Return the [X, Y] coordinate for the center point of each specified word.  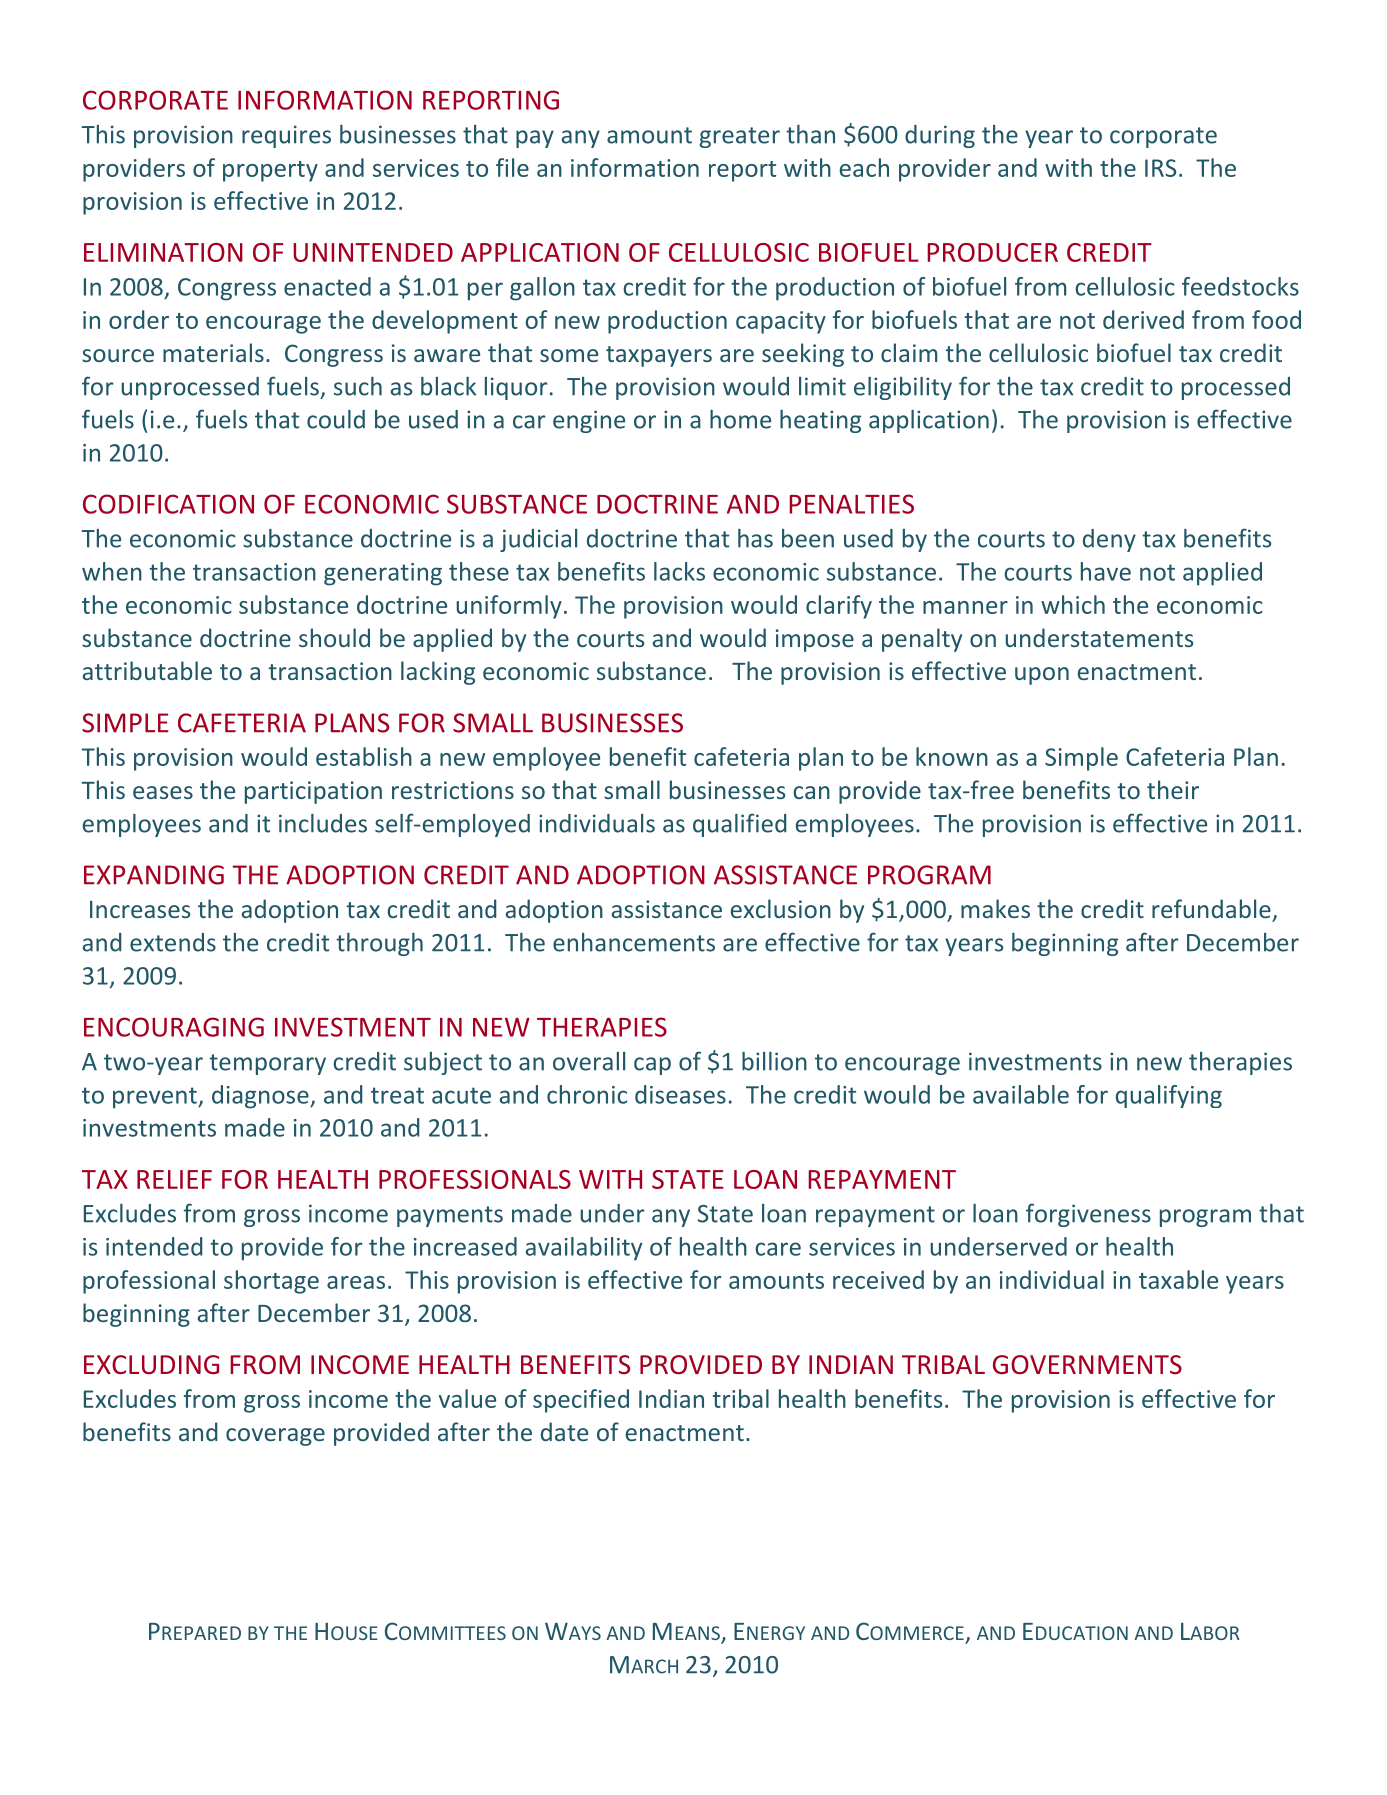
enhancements [634, 942]
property [270, 171]
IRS [1160, 168]
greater [740, 137]
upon [1042, 676]
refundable [1211, 908]
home [740, 419]
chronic [587, 1094]
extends [173, 942]
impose [815, 640]
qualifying [1169, 1096]
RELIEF [174, 1179]
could [336, 419]
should [334, 637]
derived [1143, 319]
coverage [275, 1437]
